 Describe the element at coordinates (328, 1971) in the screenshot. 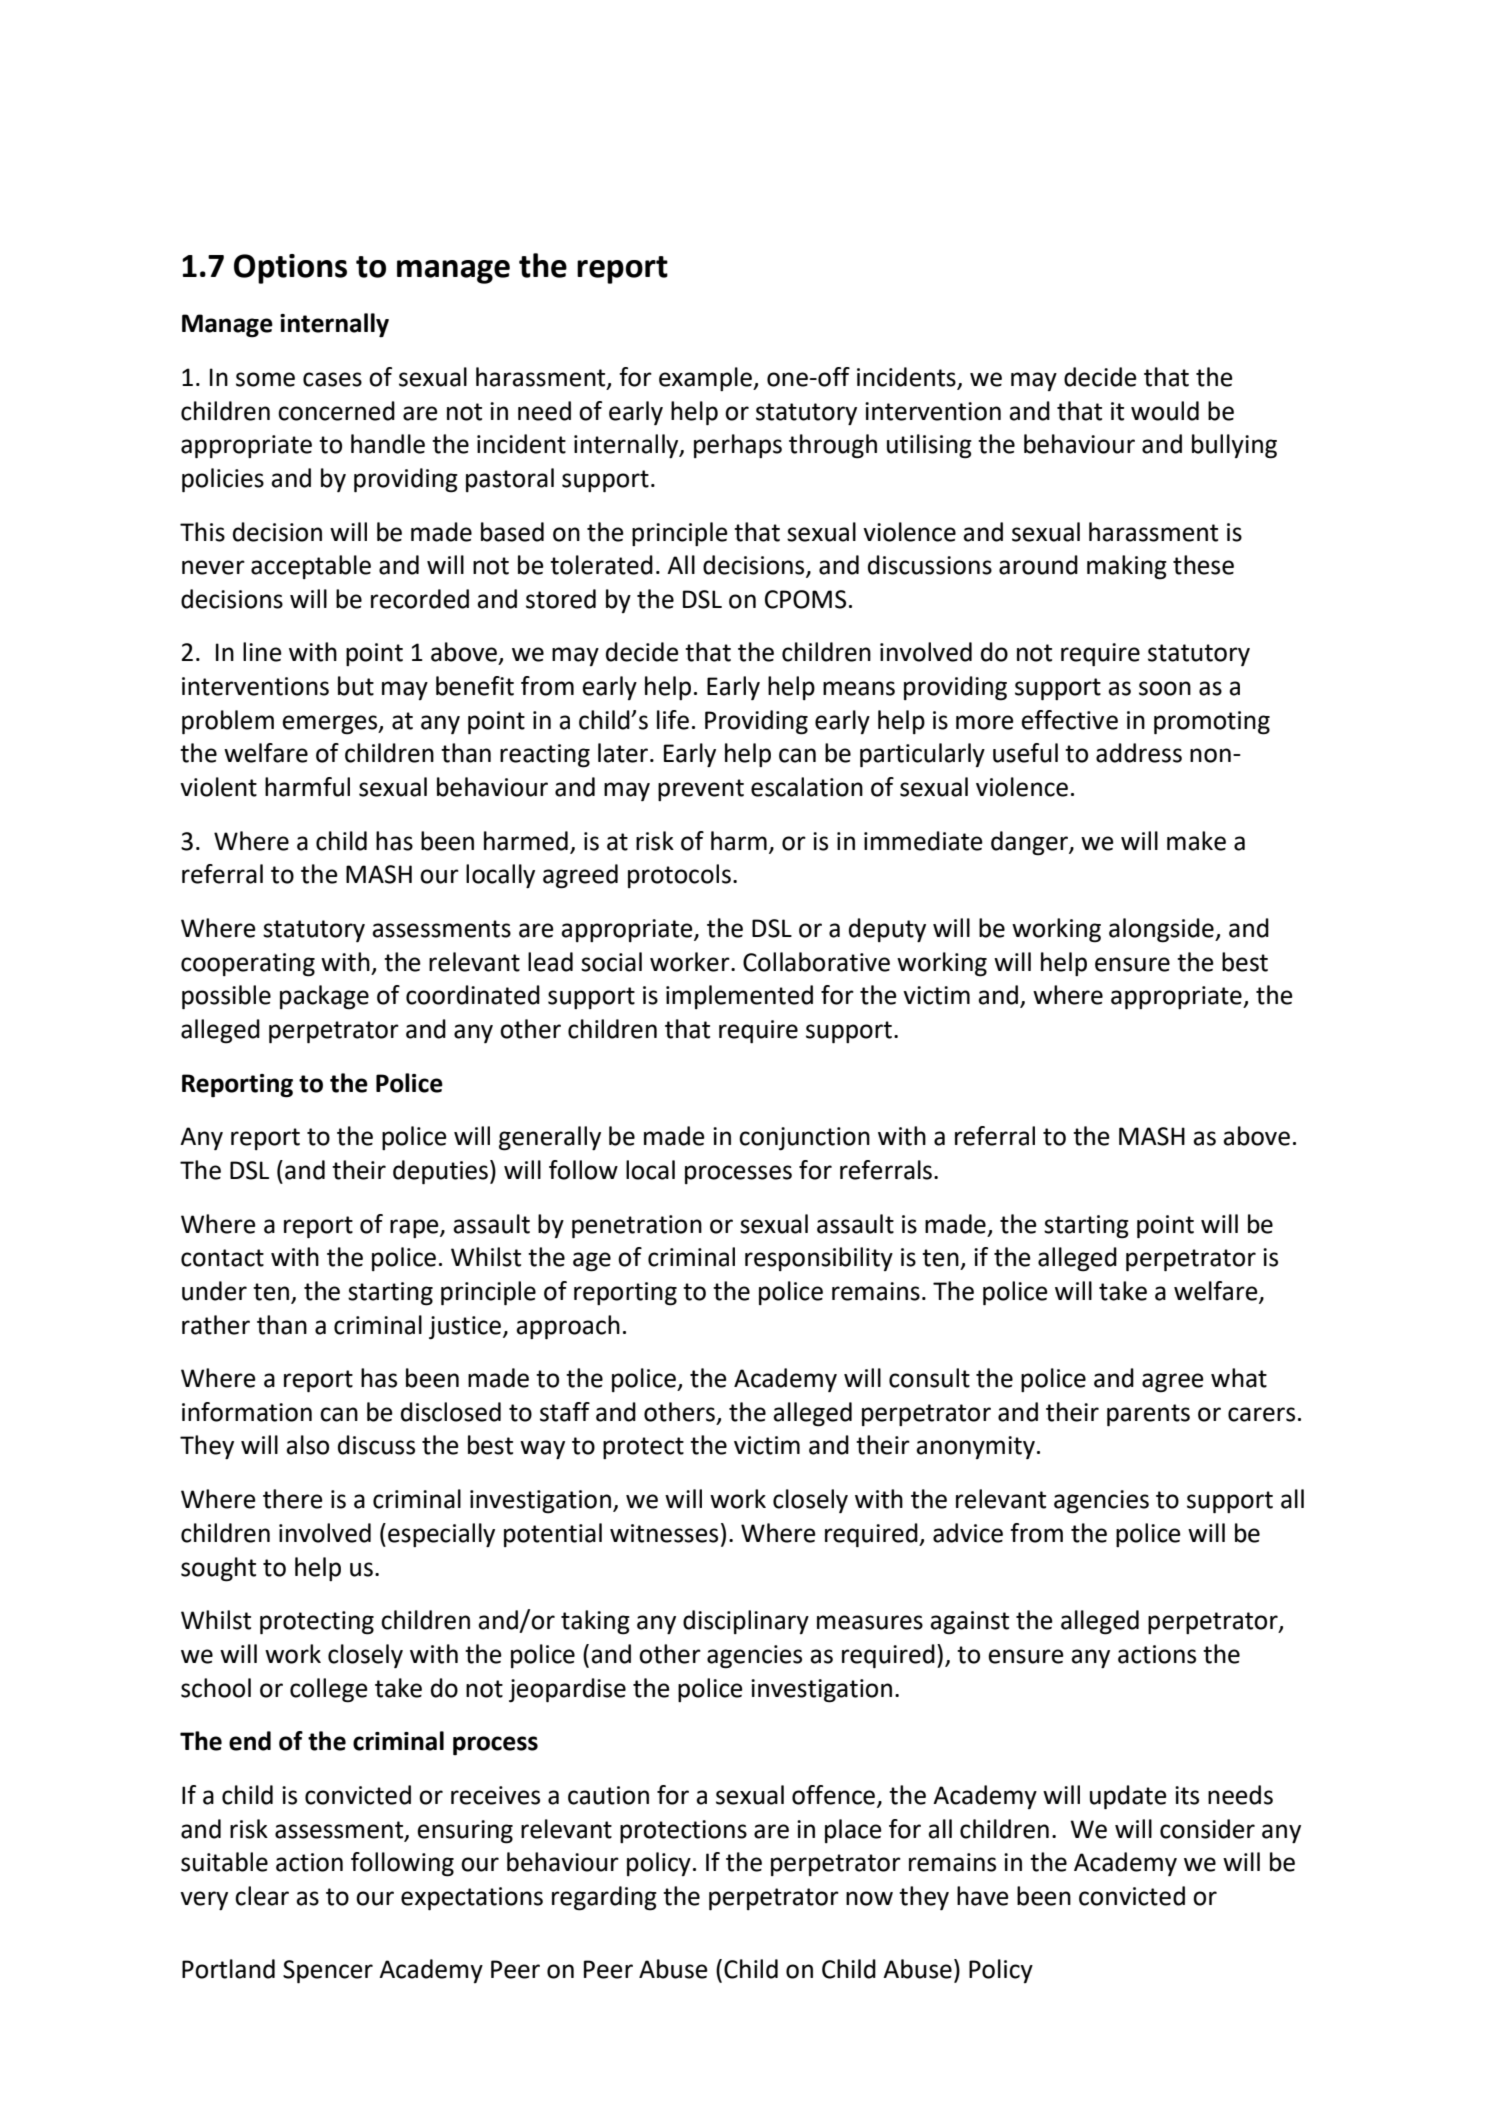

I see `Spencer` at that location.
